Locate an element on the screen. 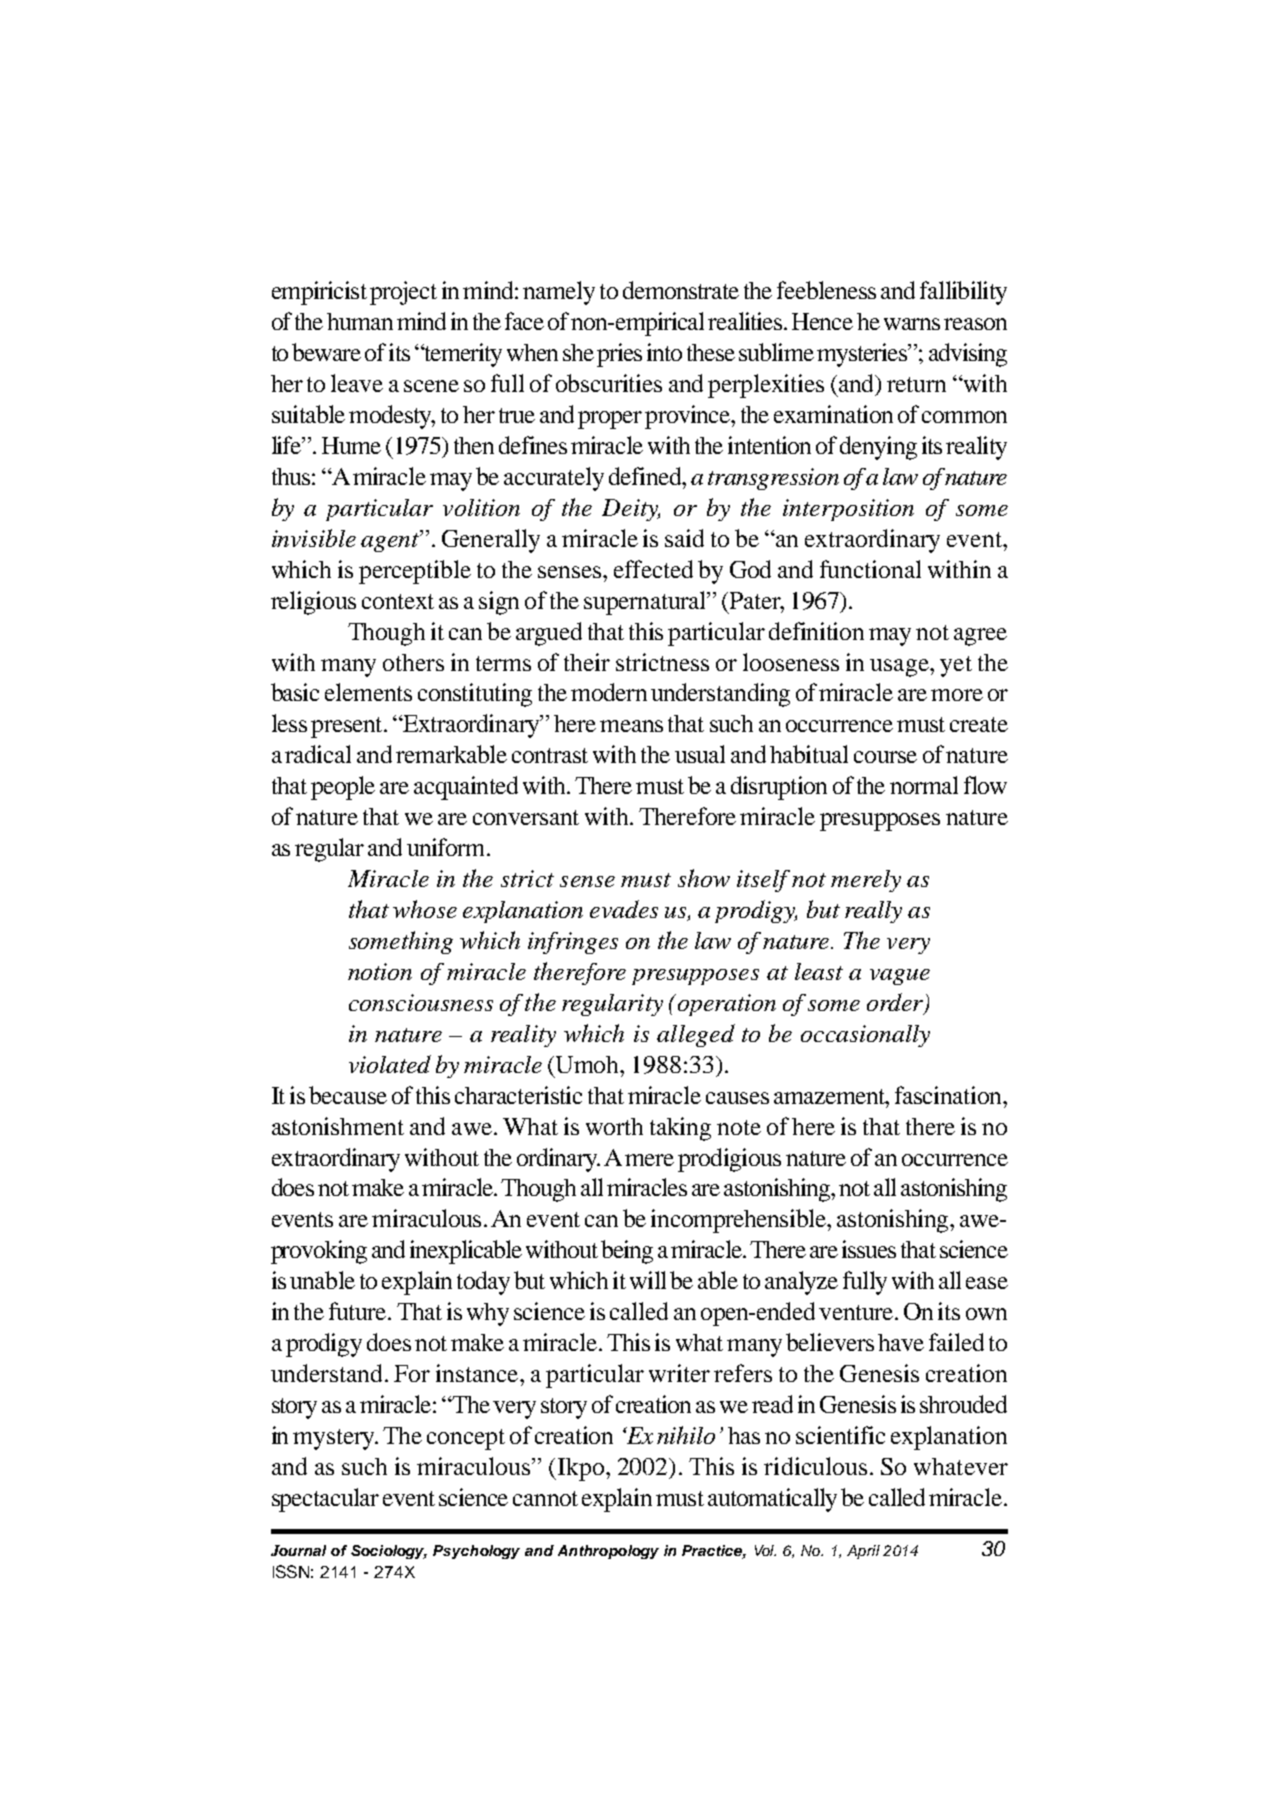  Sociology is located at coordinates (389, 1552).
